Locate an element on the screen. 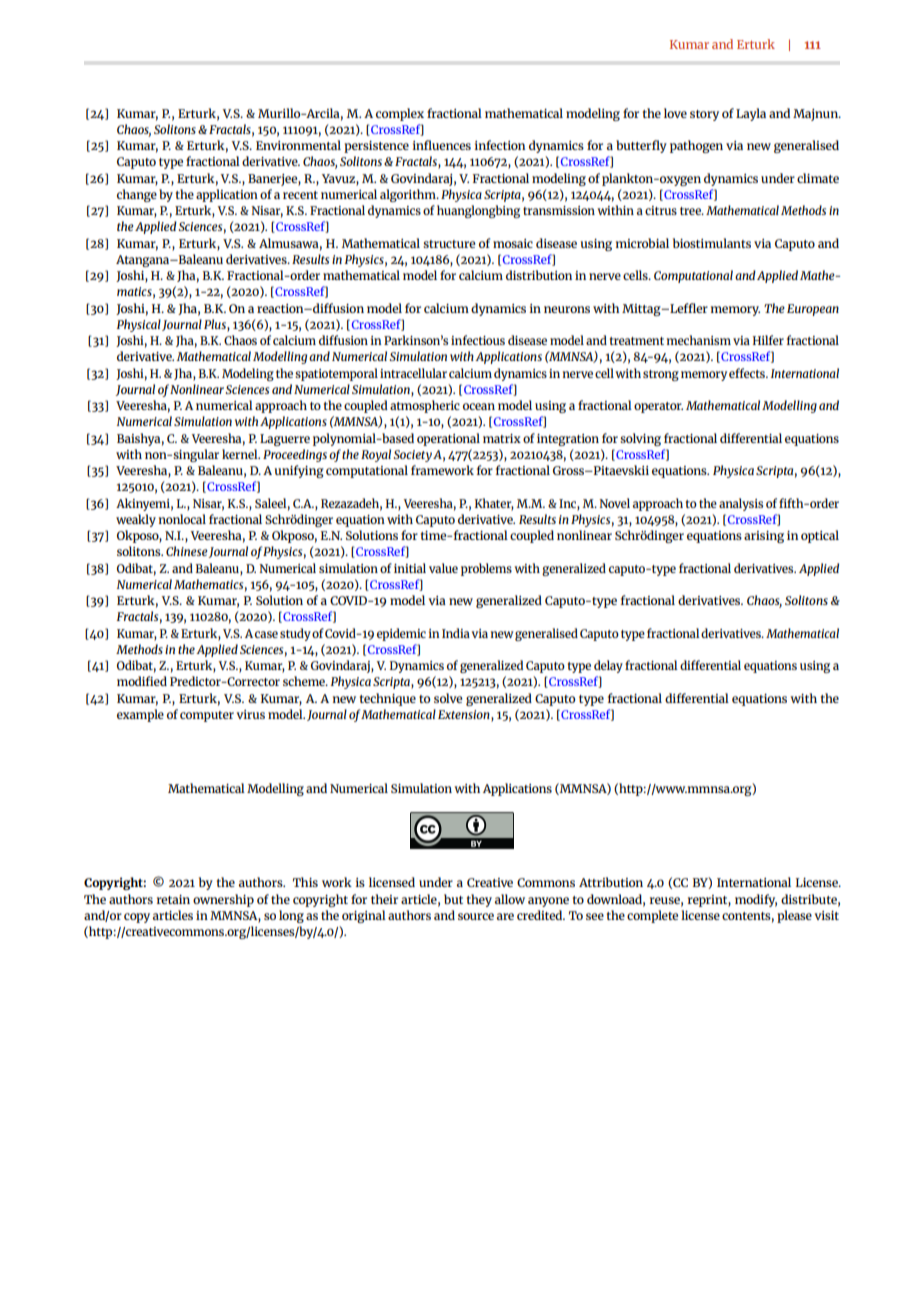 This screenshot has height=1308, width=924. analysis is located at coordinates (741, 504).
